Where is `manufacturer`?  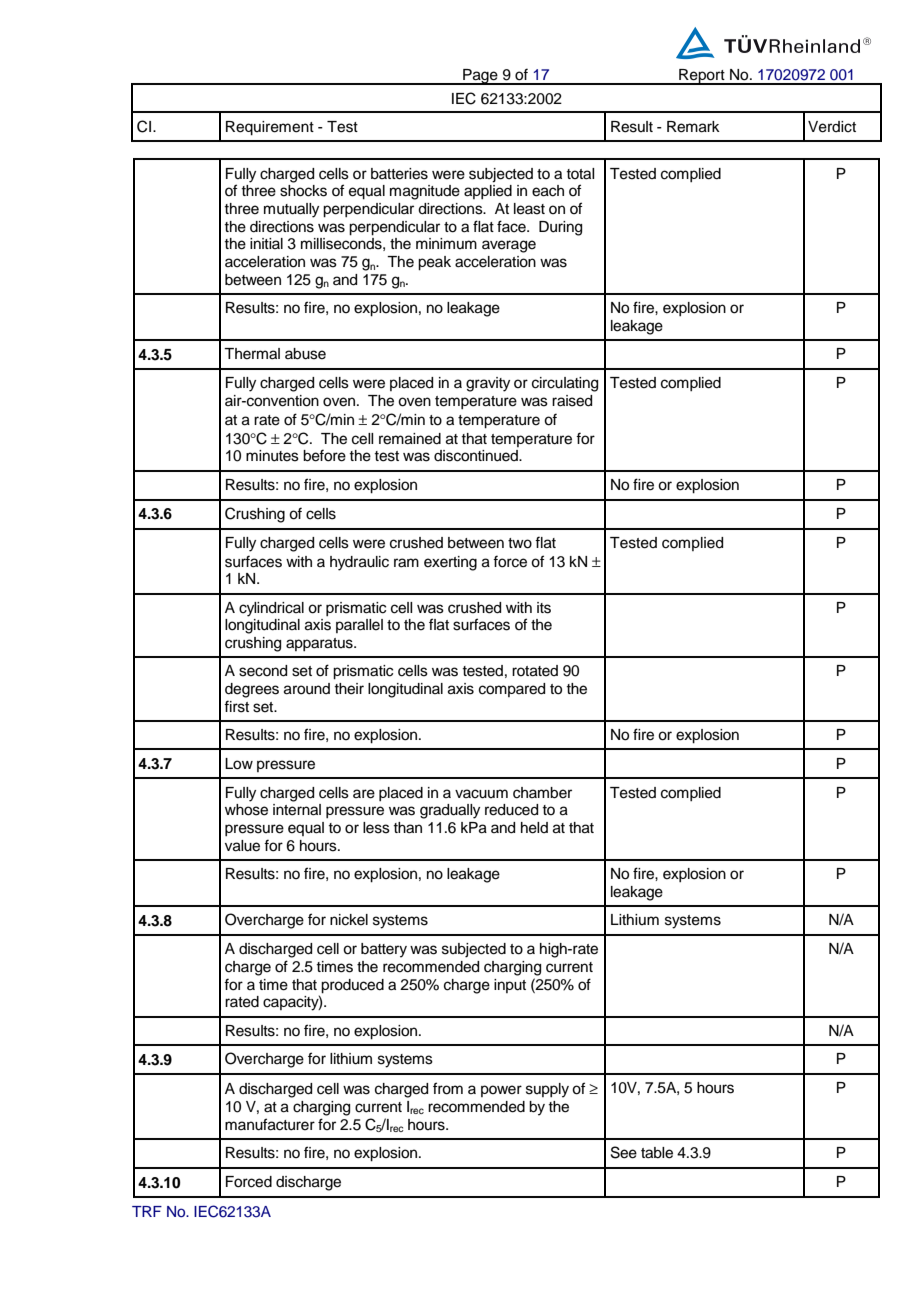
manufacturer is located at coordinates (270, 1124).
